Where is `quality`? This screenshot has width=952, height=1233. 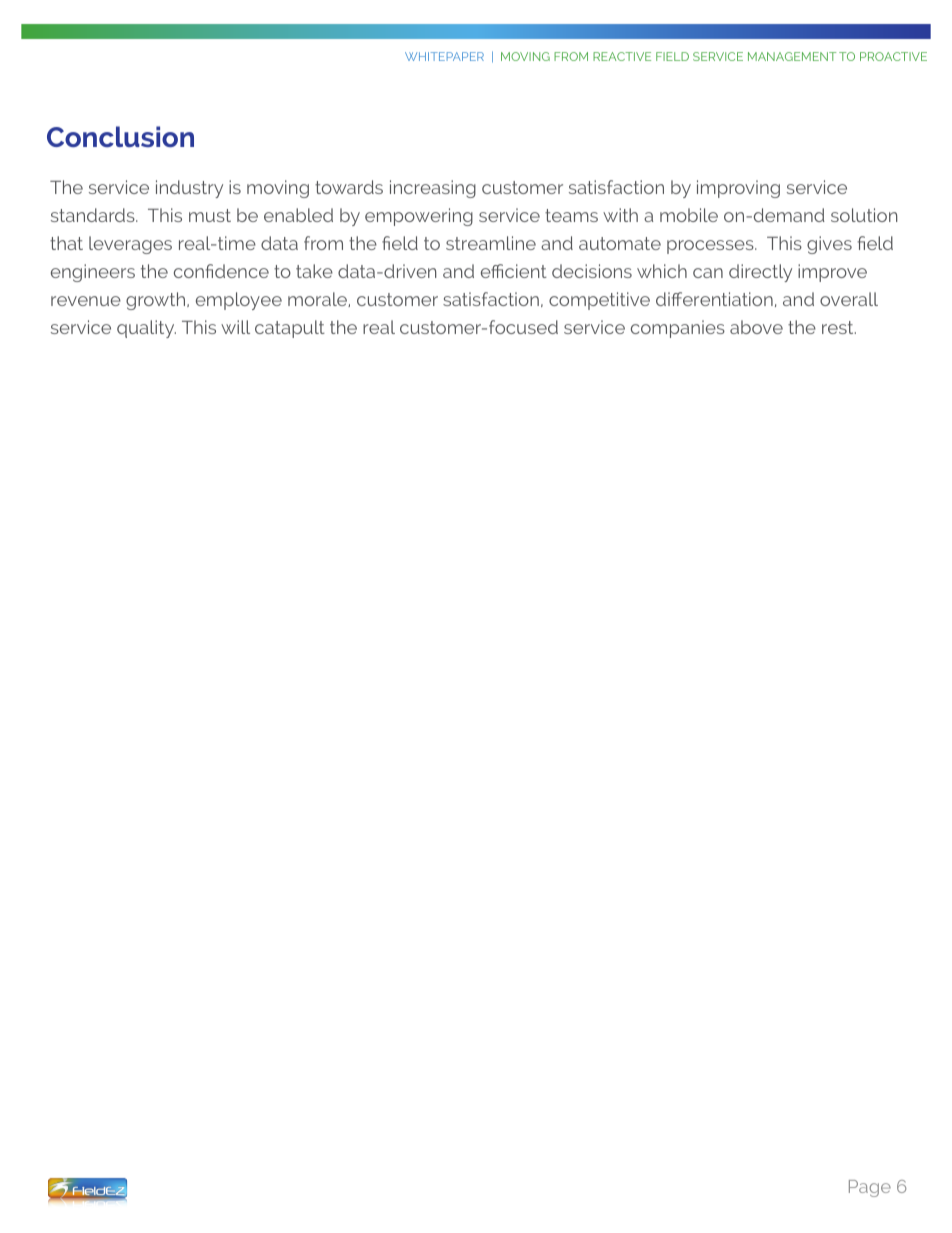 quality is located at coordinates (146, 329).
